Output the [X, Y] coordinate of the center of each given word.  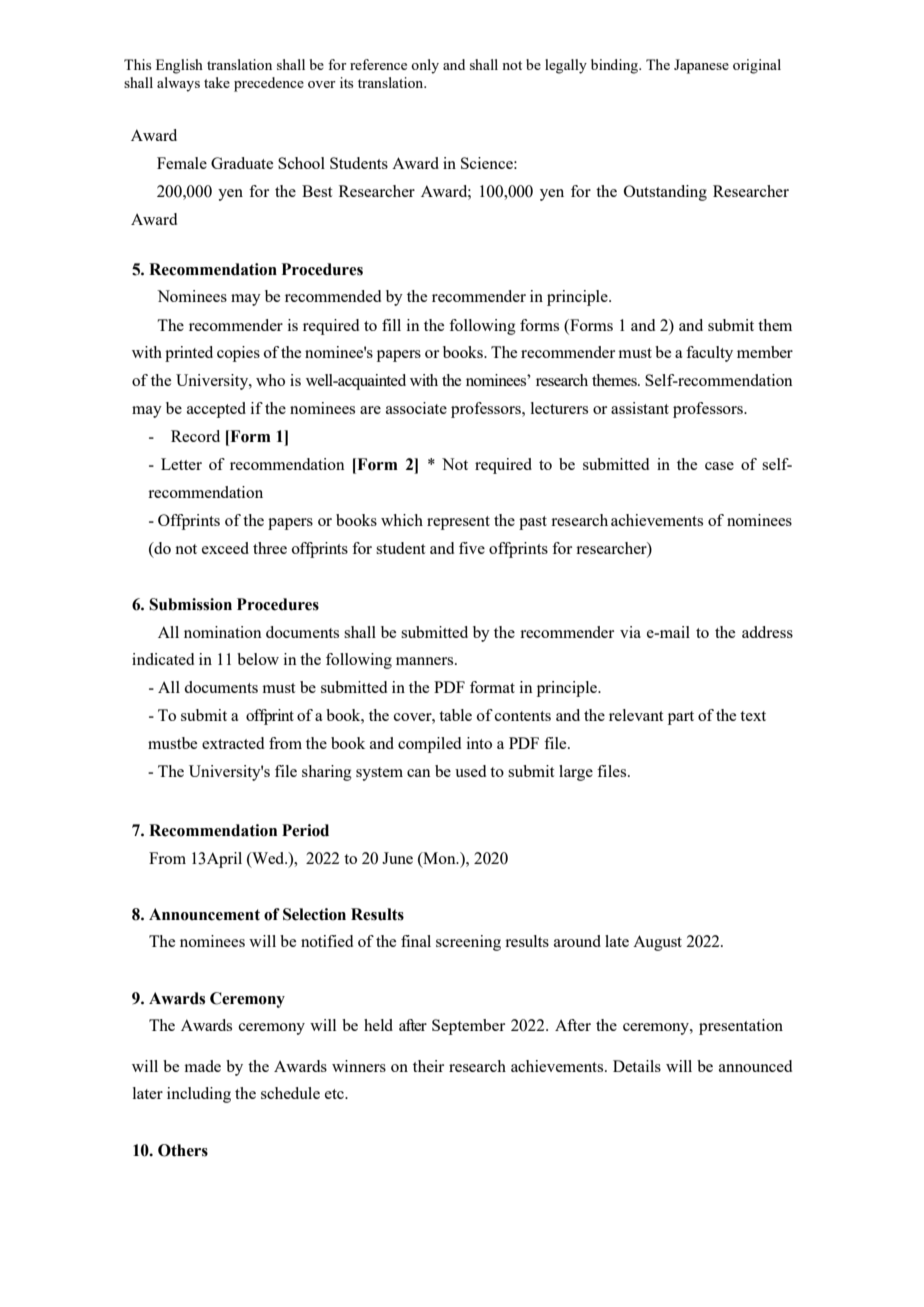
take [217, 82]
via [630, 632]
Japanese [701, 66]
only [425, 66]
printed [189, 354]
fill [391, 325]
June [397, 858]
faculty [709, 354]
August [657, 943]
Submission [190, 604]
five [472, 548]
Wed [268, 858]
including [199, 1095]
